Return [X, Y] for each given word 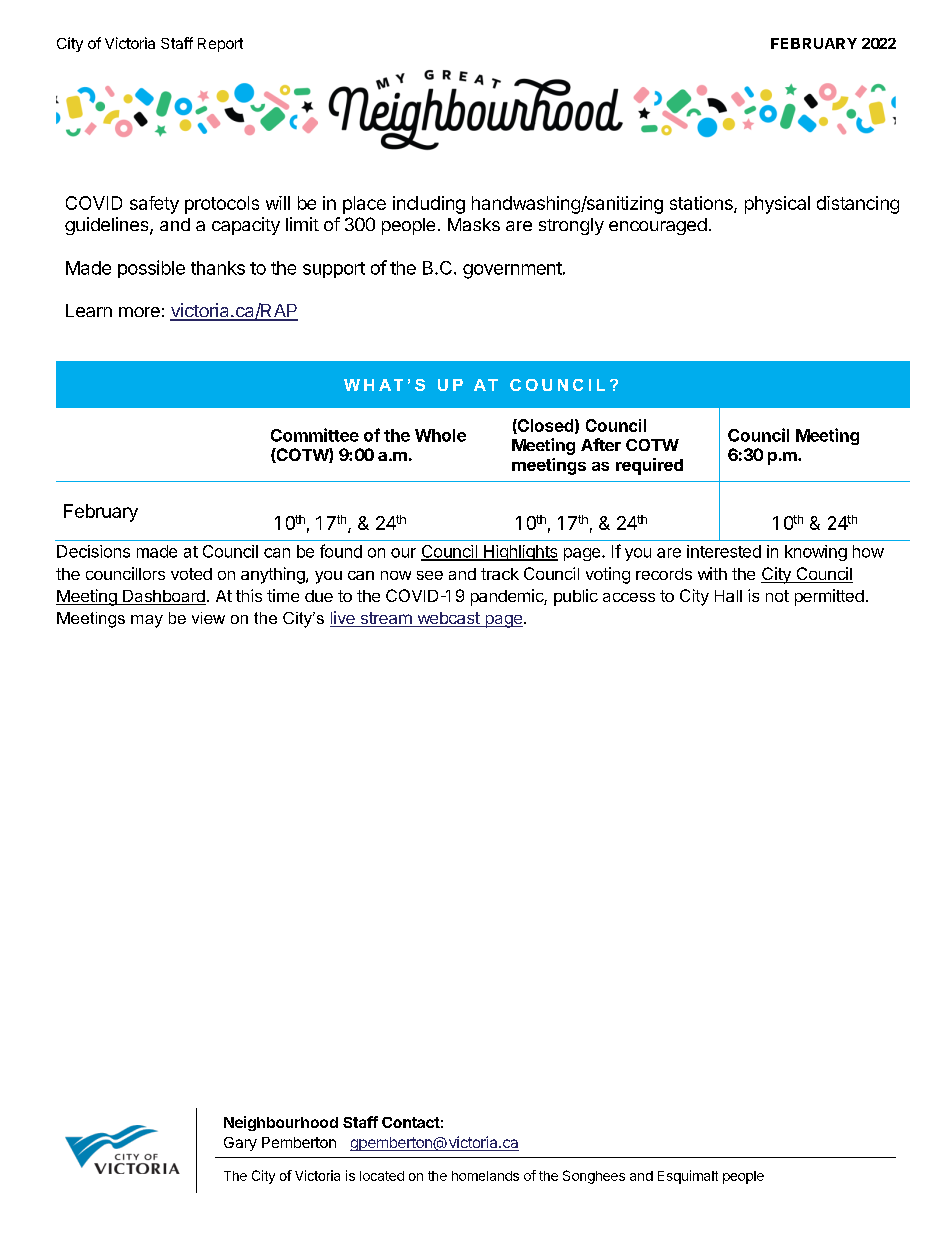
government [513, 270]
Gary [240, 1144]
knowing [816, 553]
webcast [448, 619]
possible [151, 269]
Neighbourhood [281, 1123]
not [777, 596]
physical [777, 205]
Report [220, 45]
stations [702, 204]
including [429, 205]
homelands [485, 1176]
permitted [829, 597]
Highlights [520, 553]
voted [191, 574]
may [147, 621]
